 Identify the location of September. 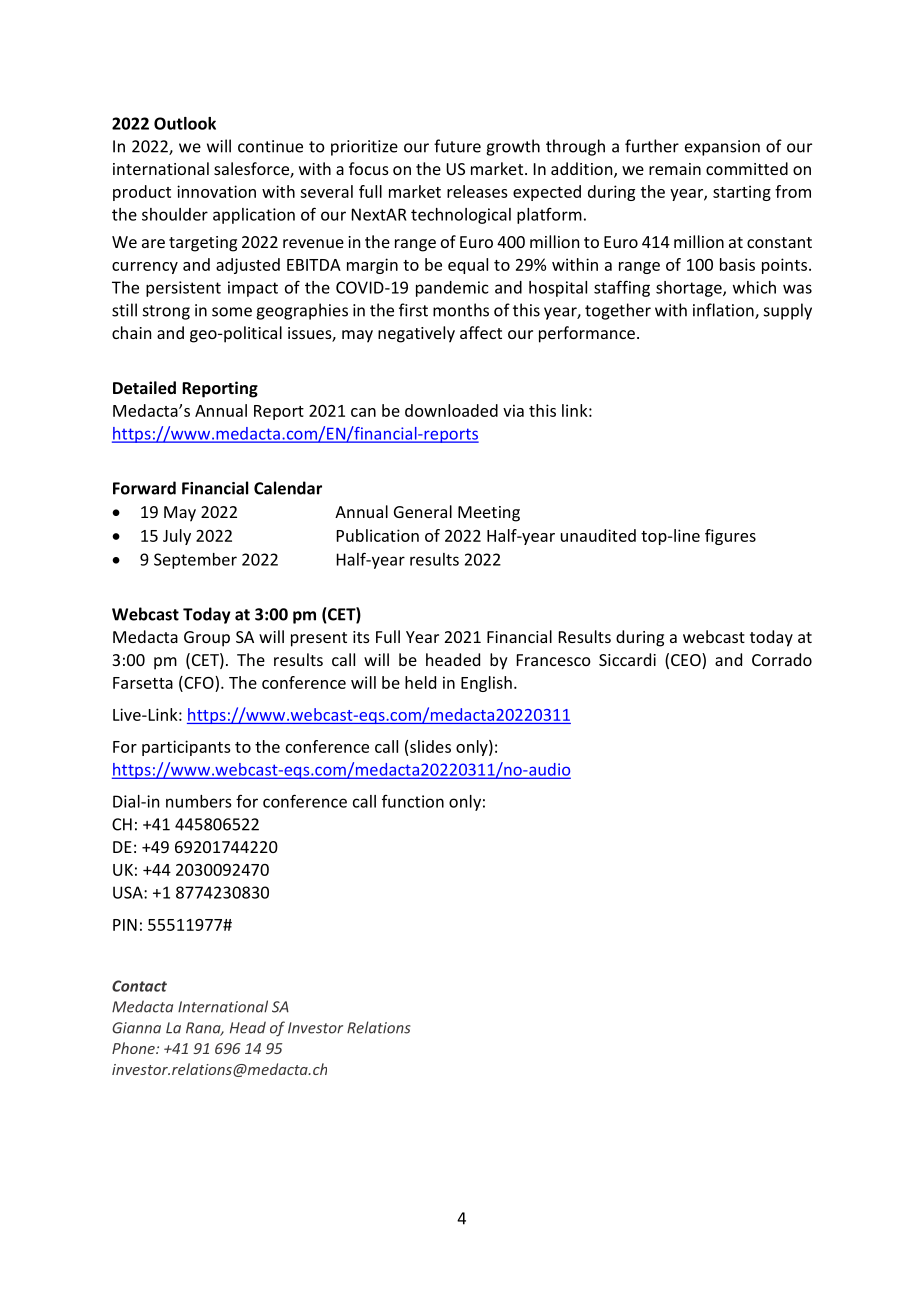
(195, 561).
